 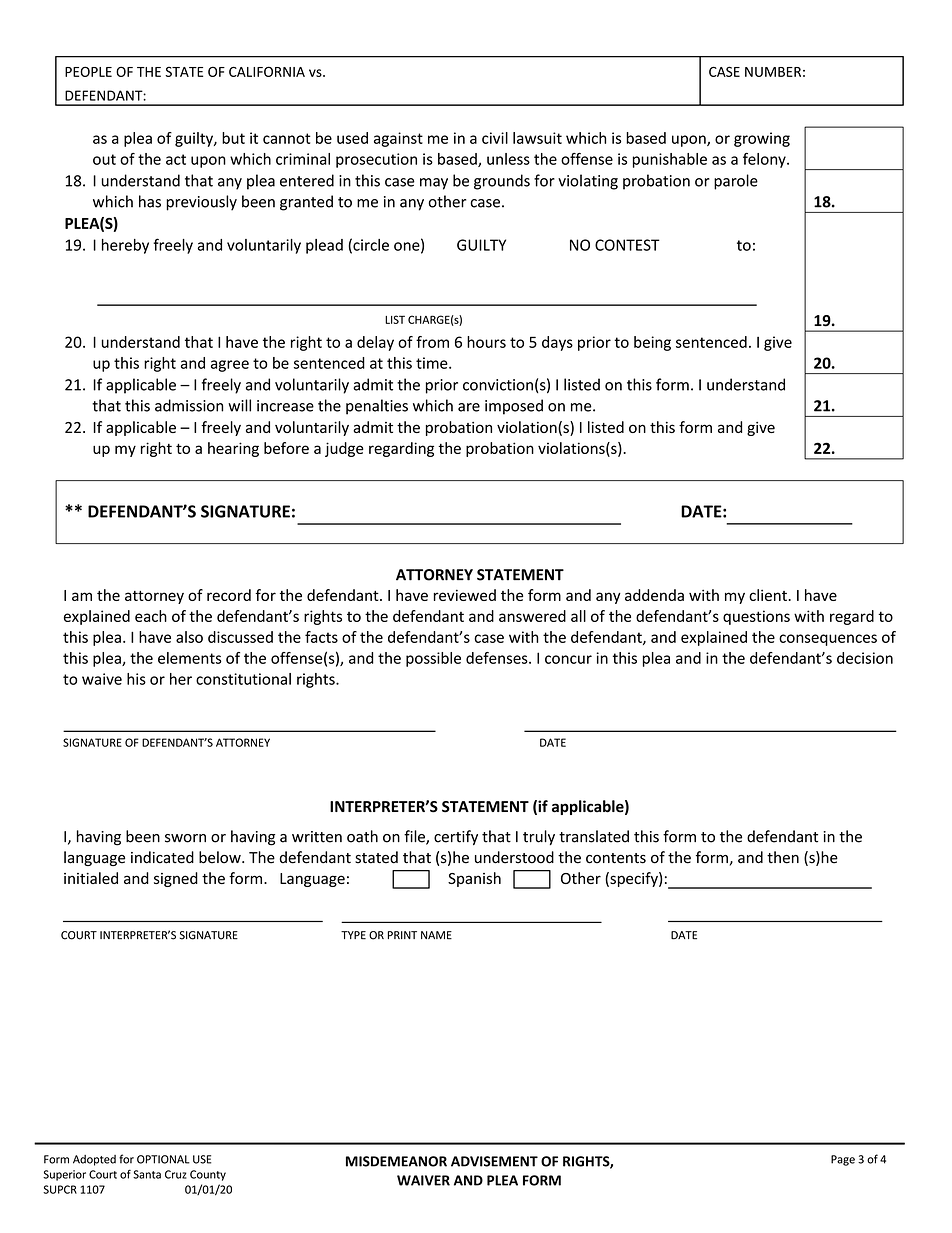 I want to click on reviewed, so click(x=465, y=595).
